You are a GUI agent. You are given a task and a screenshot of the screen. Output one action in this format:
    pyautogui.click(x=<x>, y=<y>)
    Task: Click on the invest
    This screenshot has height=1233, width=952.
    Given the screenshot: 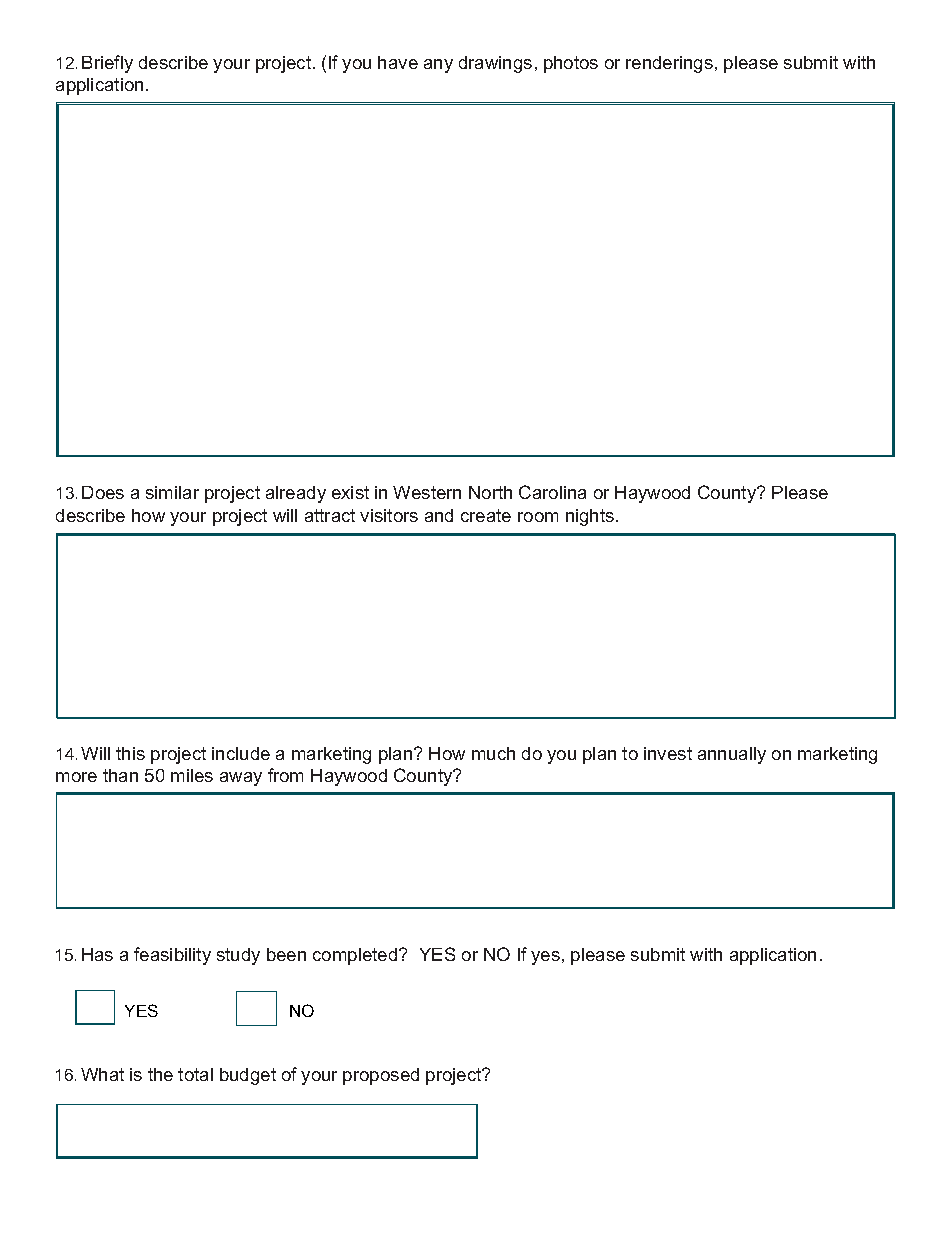 What is the action you would take?
    pyautogui.click(x=668, y=753)
